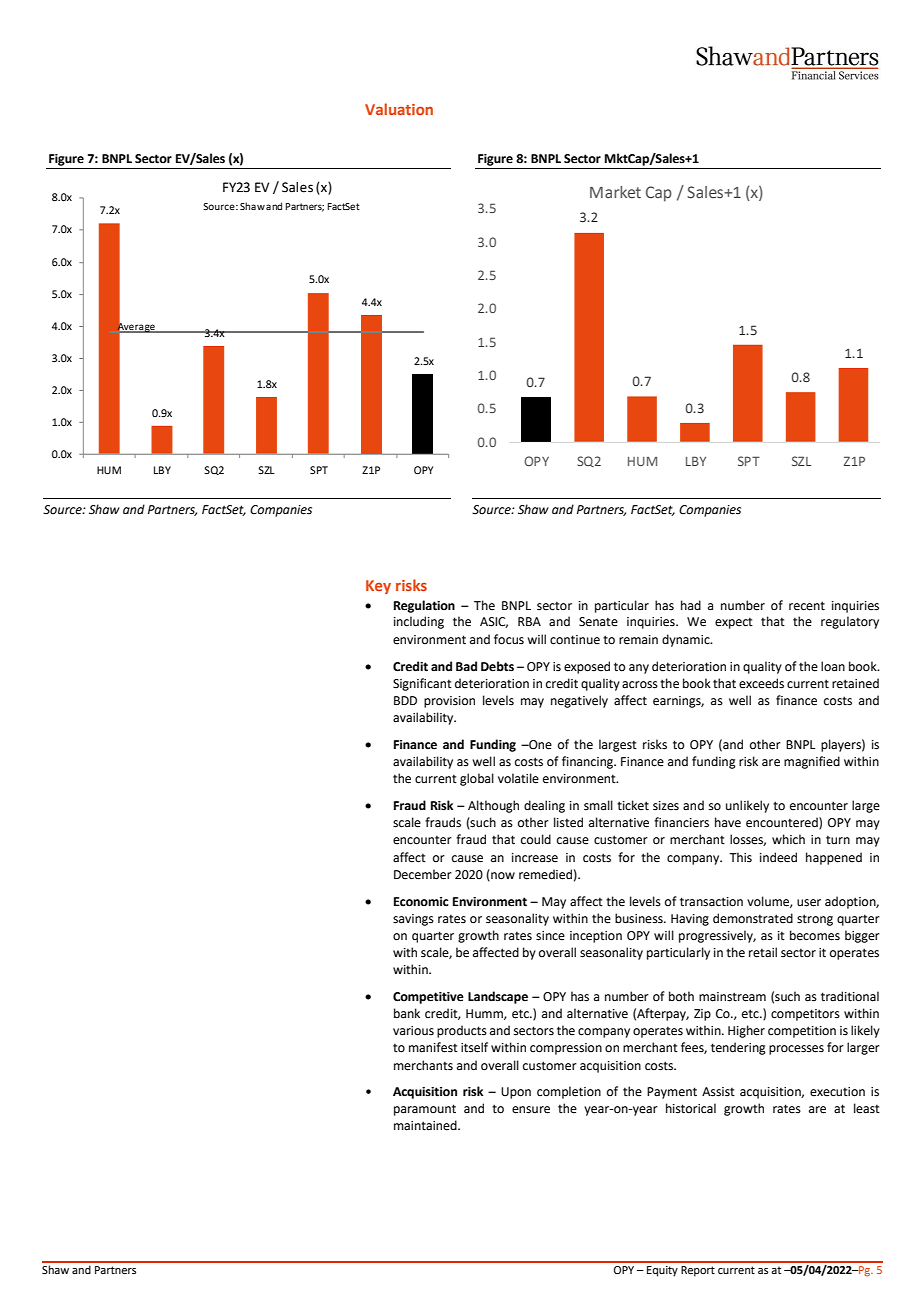  Describe the element at coordinates (378, 587) in the image. I see `Key` at that location.
